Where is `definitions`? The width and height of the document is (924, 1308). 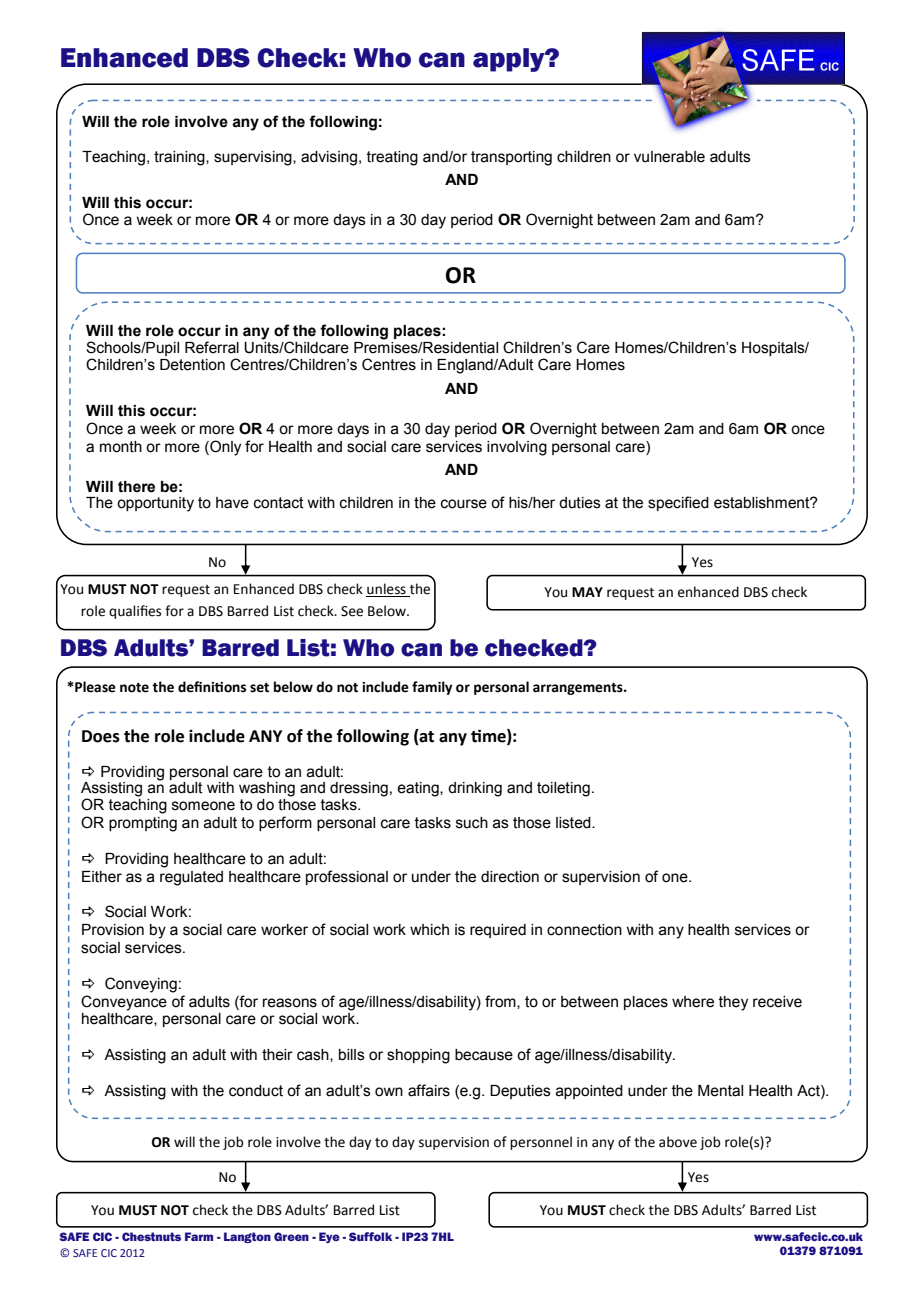 definitions is located at coordinates (212, 687).
